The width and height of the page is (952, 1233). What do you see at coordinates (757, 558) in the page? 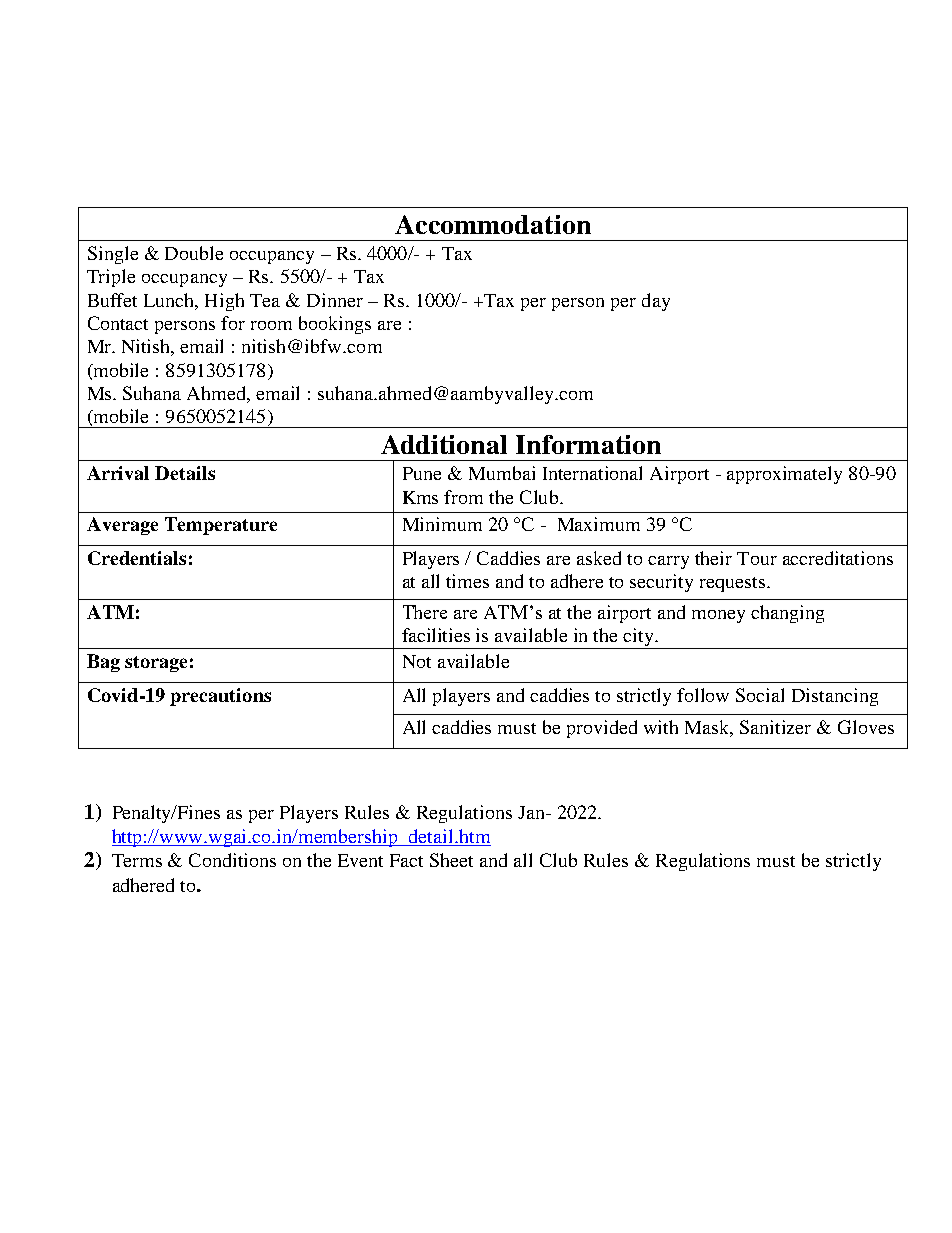
I see `Tour` at bounding box center [757, 558].
